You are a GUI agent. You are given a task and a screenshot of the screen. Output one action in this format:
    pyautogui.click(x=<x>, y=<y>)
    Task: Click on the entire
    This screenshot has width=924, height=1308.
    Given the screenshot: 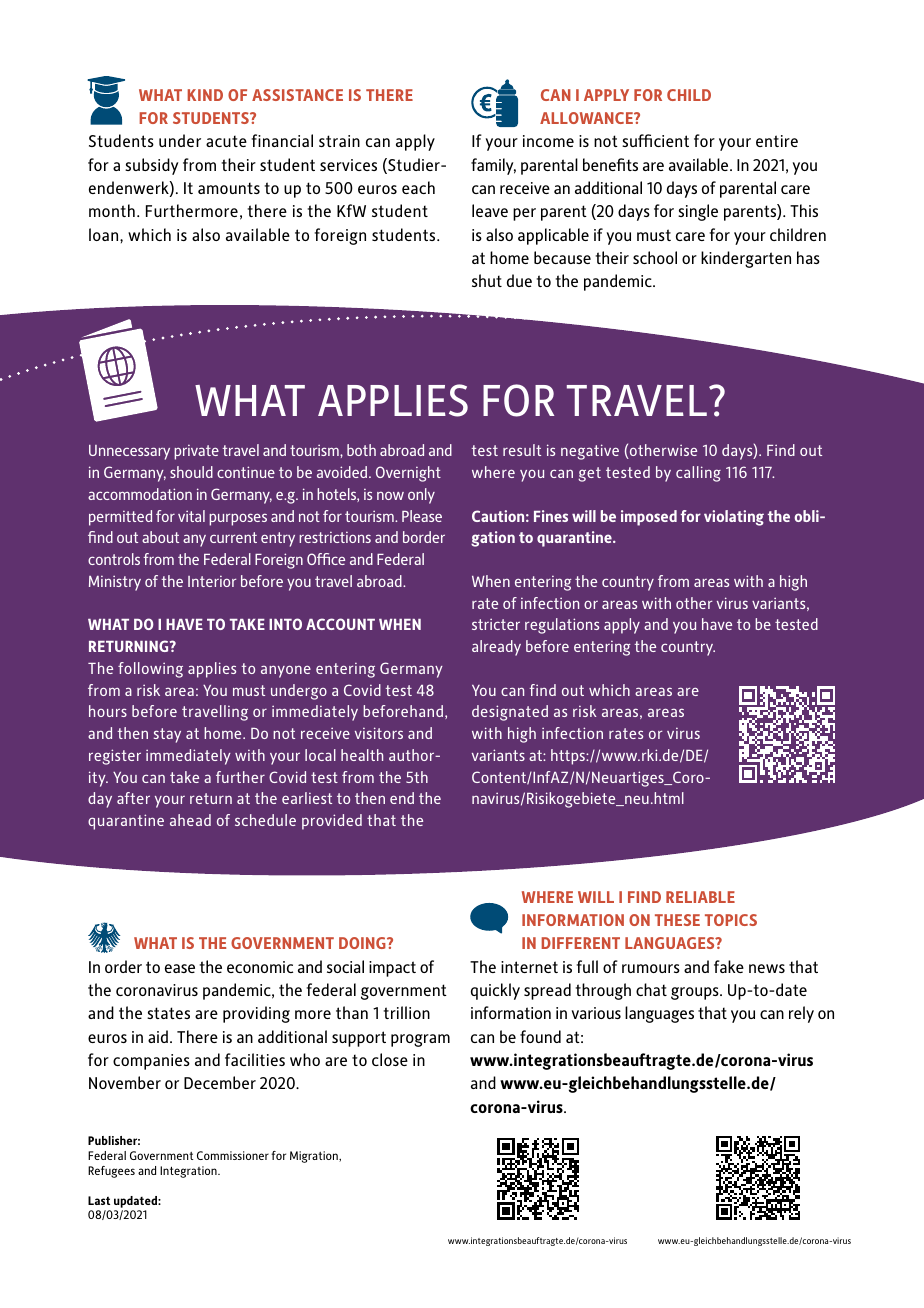 What is the action you would take?
    pyautogui.click(x=777, y=141)
